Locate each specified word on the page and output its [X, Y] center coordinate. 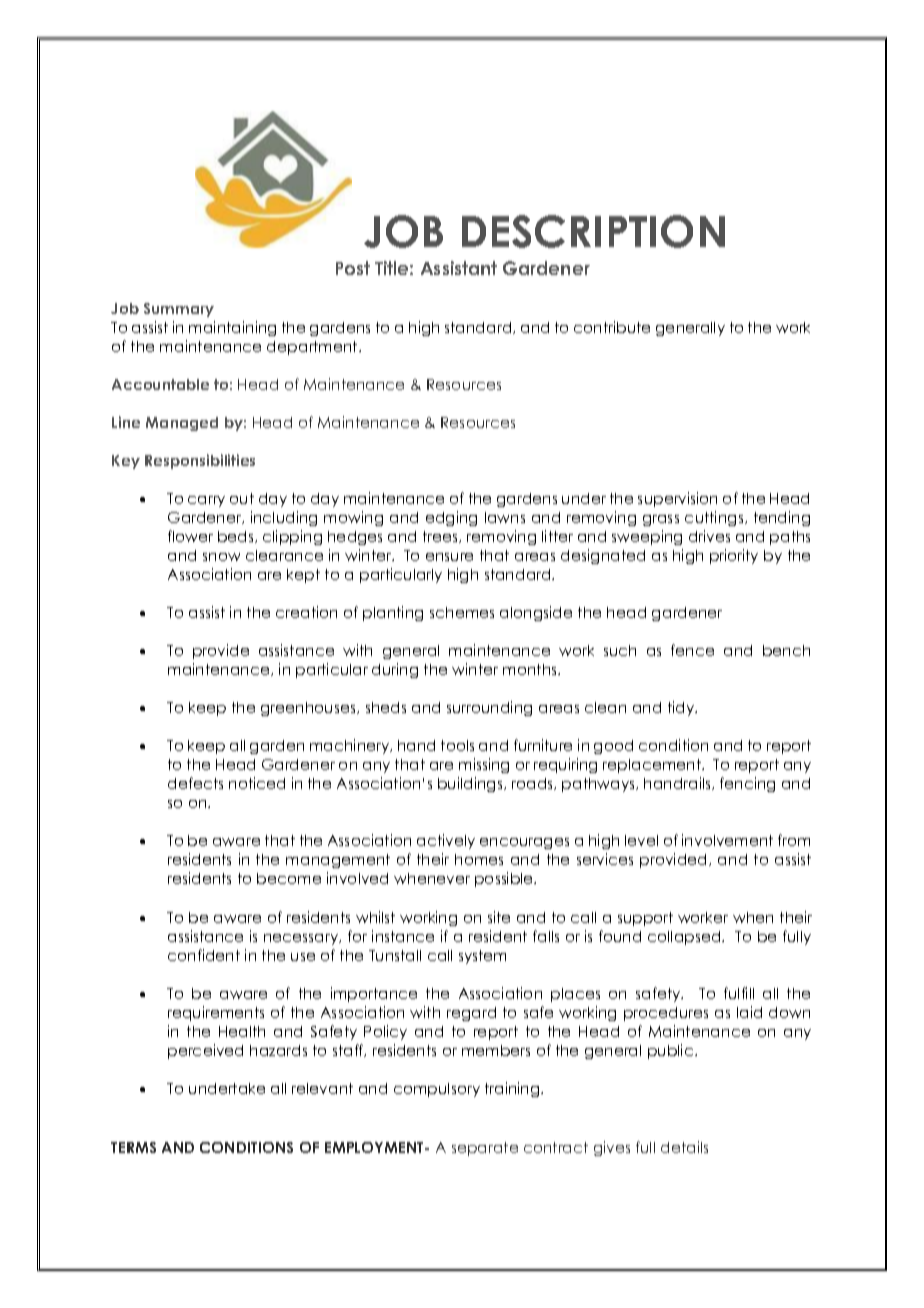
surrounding [489, 708]
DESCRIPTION [593, 231]
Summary [179, 310]
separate [485, 1149]
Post [353, 268]
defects [195, 783]
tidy [682, 708]
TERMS [133, 1147]
